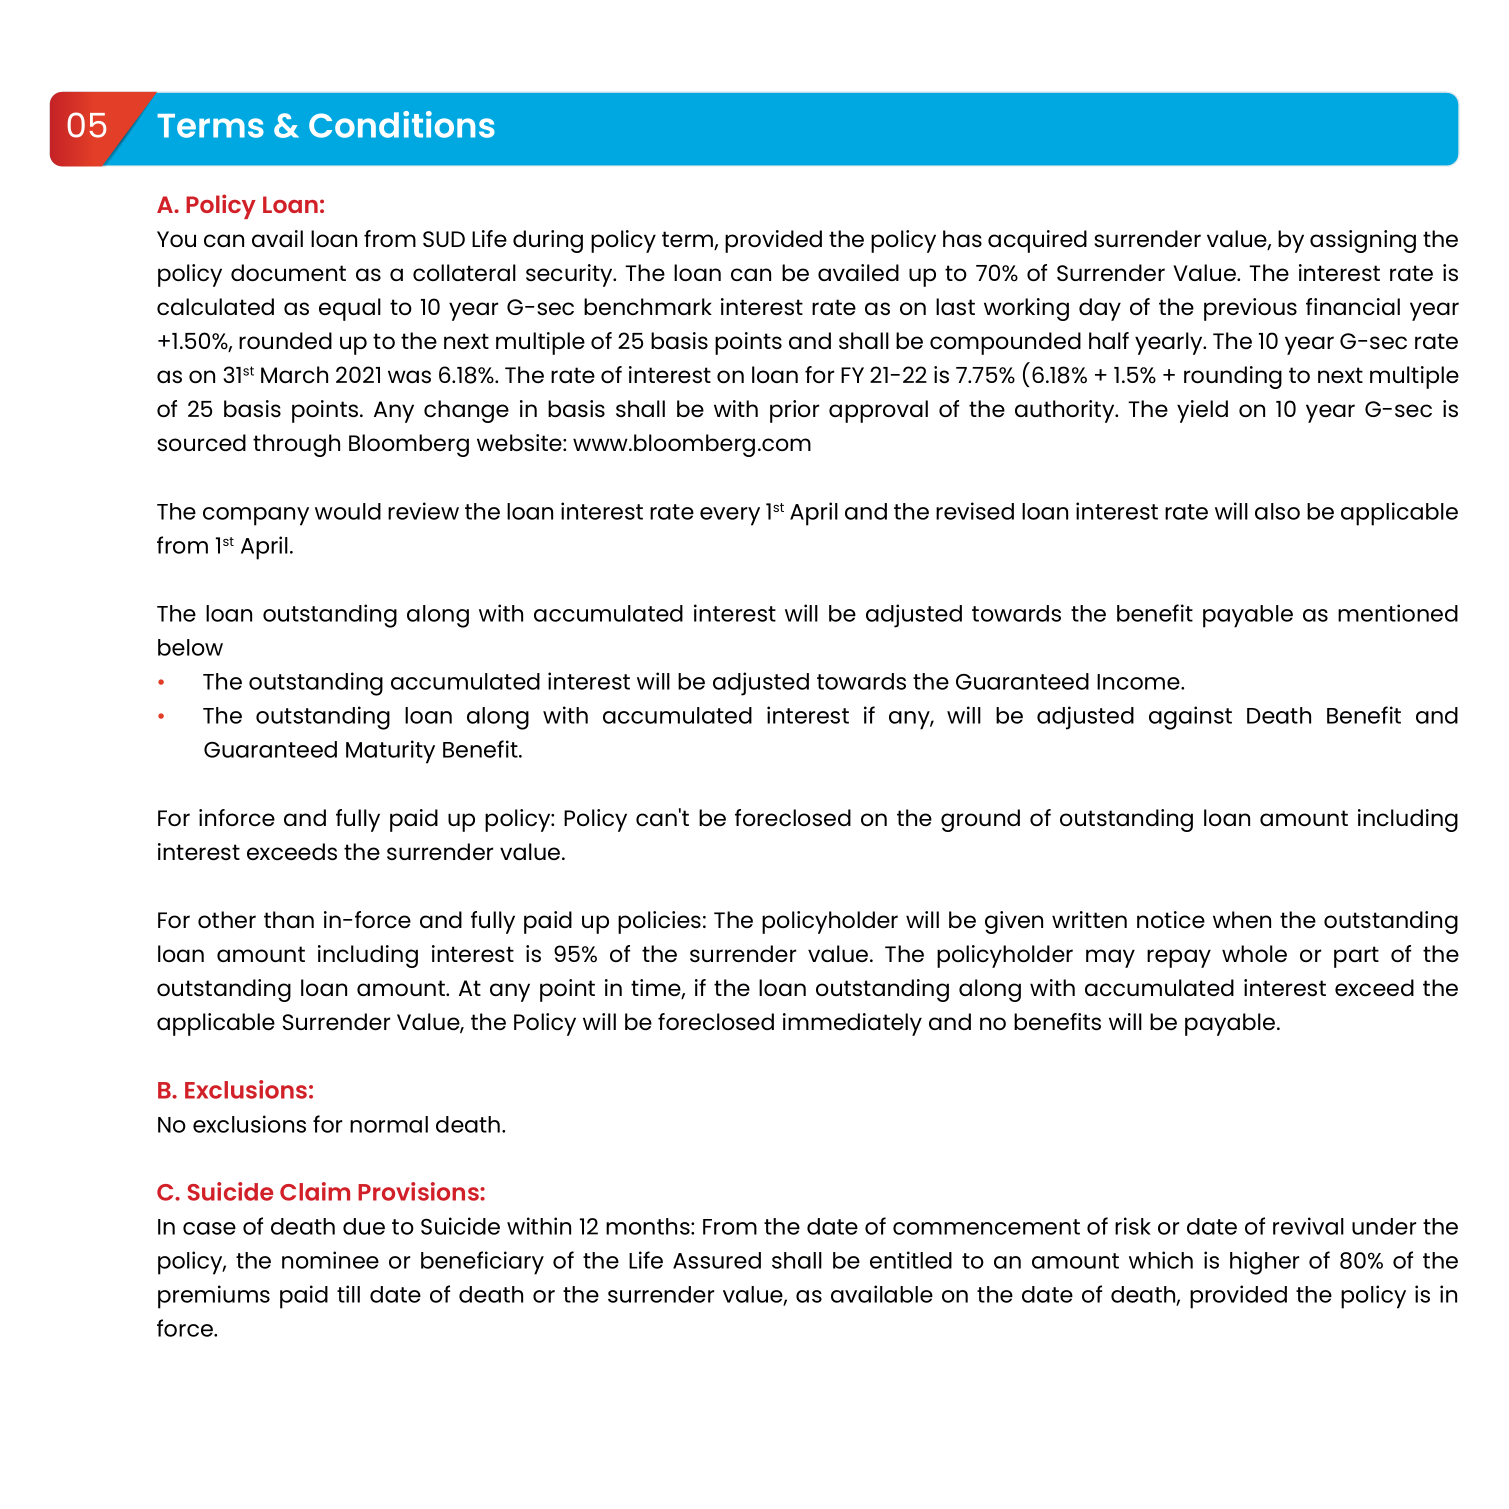  What do you see at coordinates (852, 1024) in the screenshot?
I see `immediately` at bounding box center [852, 1024].
